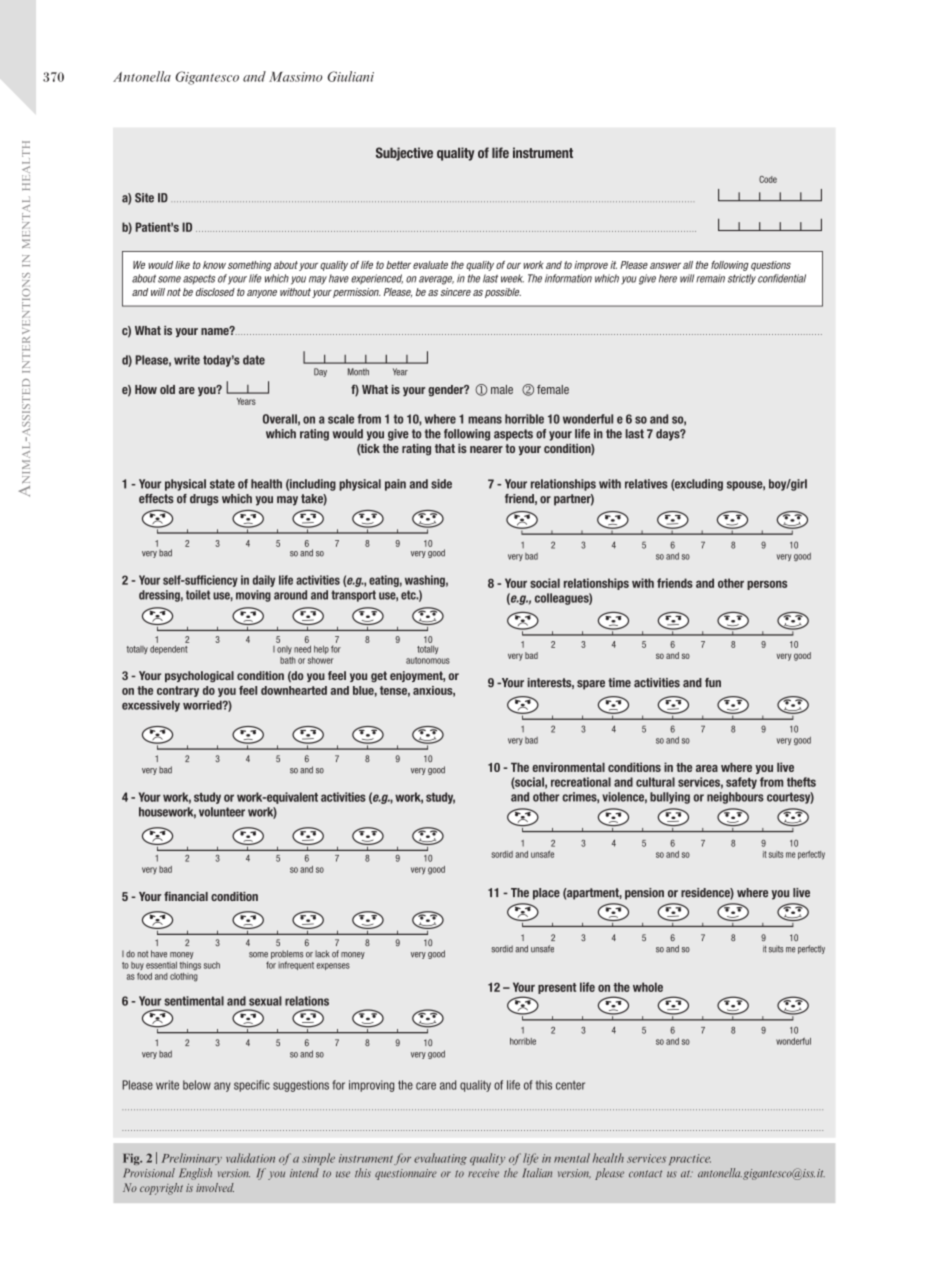 The width and height of the screenshot is (926, 1288). What do you see at coordinates (404, 154) in the screenshot?
I see `Subjective` at bounding box center [404, 154].
